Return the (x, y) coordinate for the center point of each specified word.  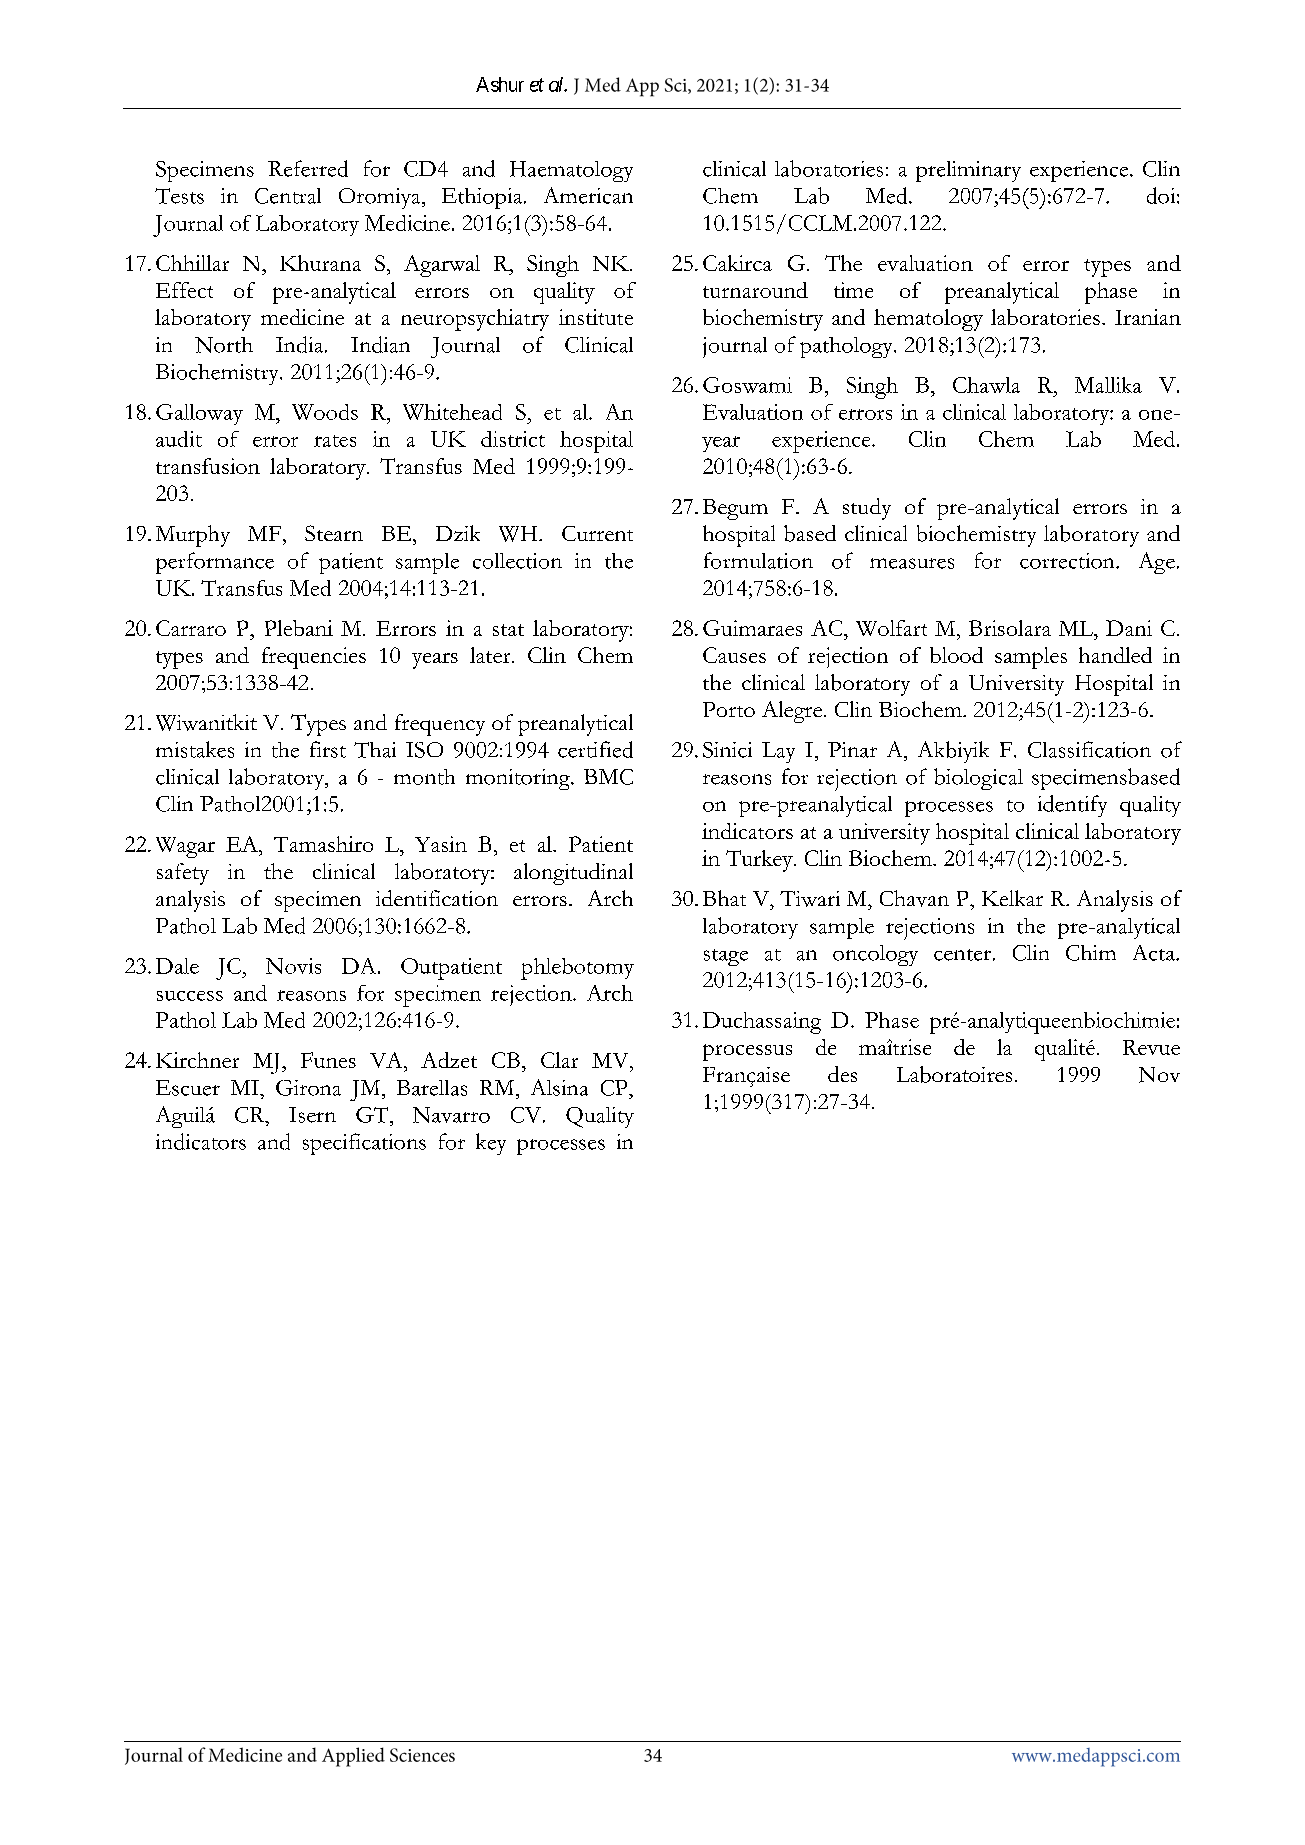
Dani (1129, 628)
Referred (308, 168)
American (588, 195)
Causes (734, 655)
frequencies (314, 658)
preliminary (968, 171)
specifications (364, 1144)
